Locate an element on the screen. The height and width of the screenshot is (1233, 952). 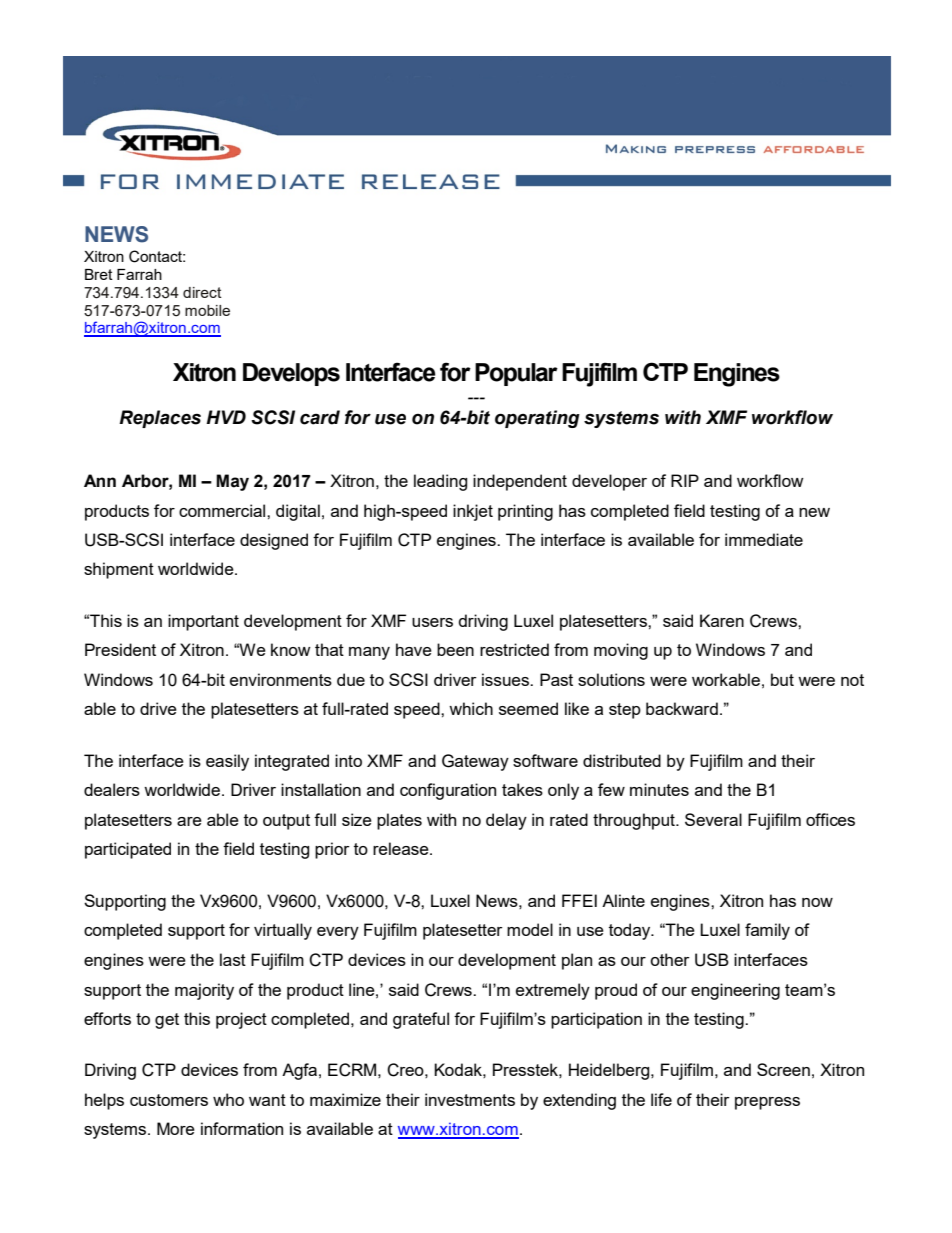
model is located at coordinates (530, 929).
